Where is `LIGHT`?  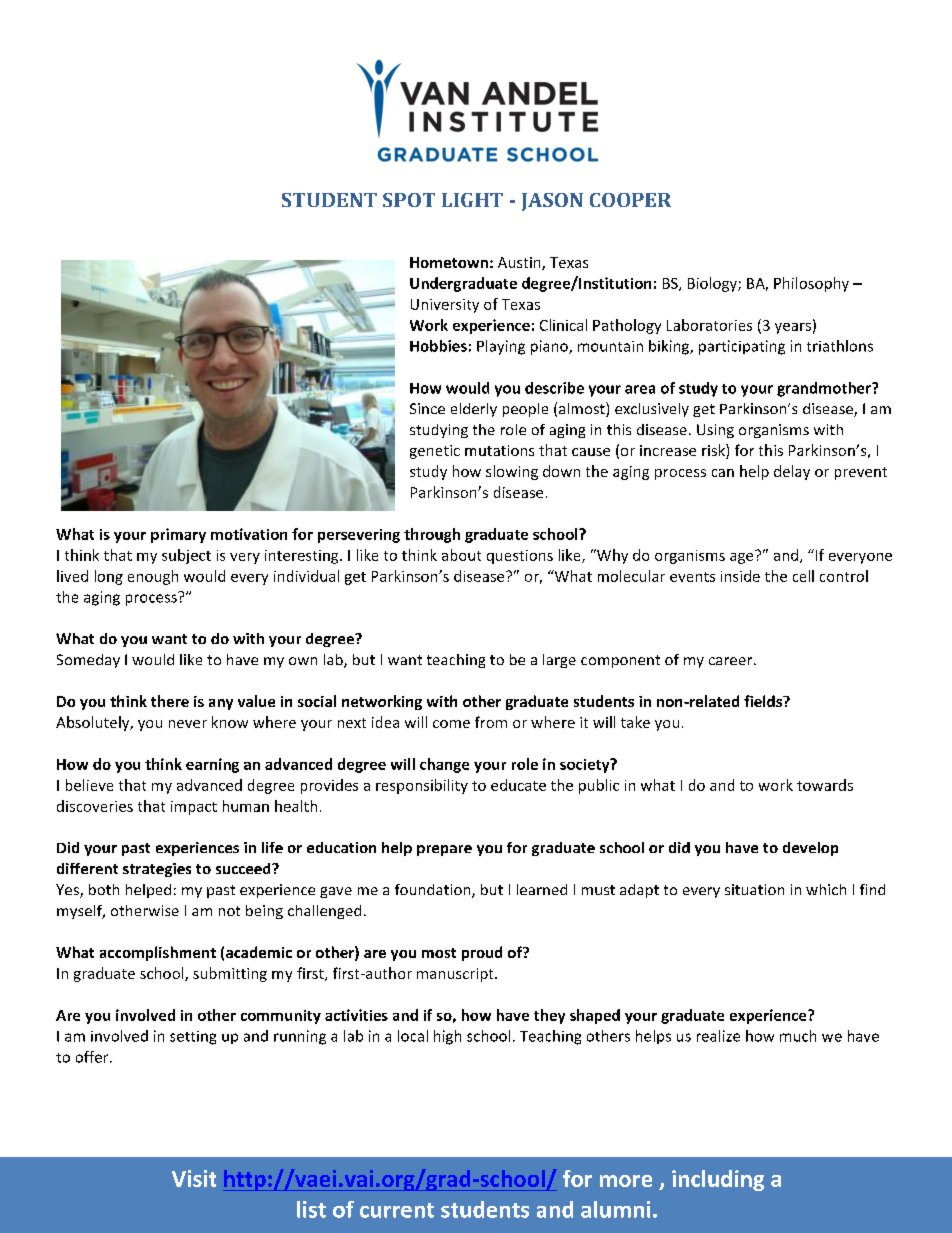 LIGHT is located at coordinates (472, 200).
